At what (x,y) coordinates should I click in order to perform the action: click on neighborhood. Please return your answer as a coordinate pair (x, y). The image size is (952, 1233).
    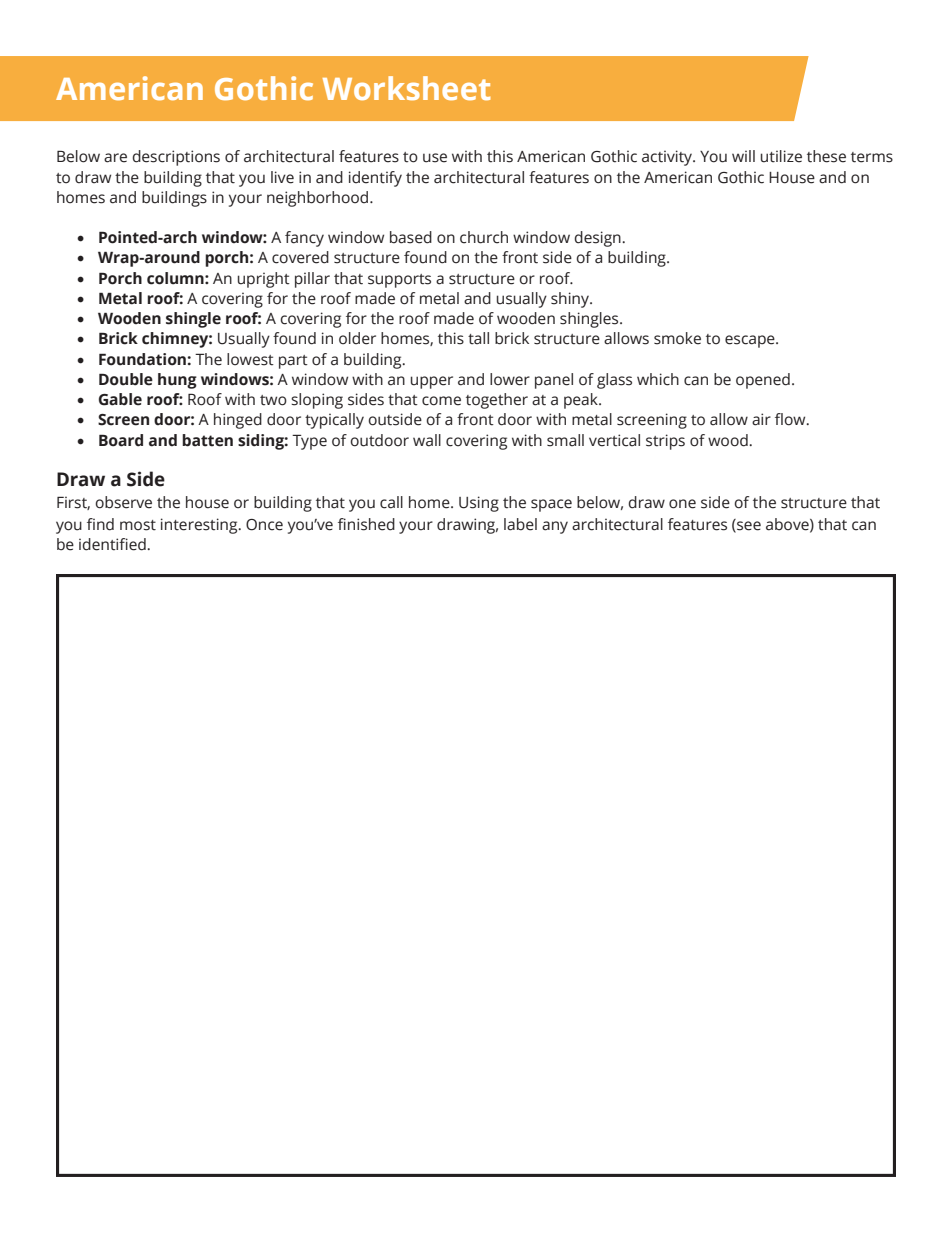
    Looking at the image, I should click on (319, 199).
